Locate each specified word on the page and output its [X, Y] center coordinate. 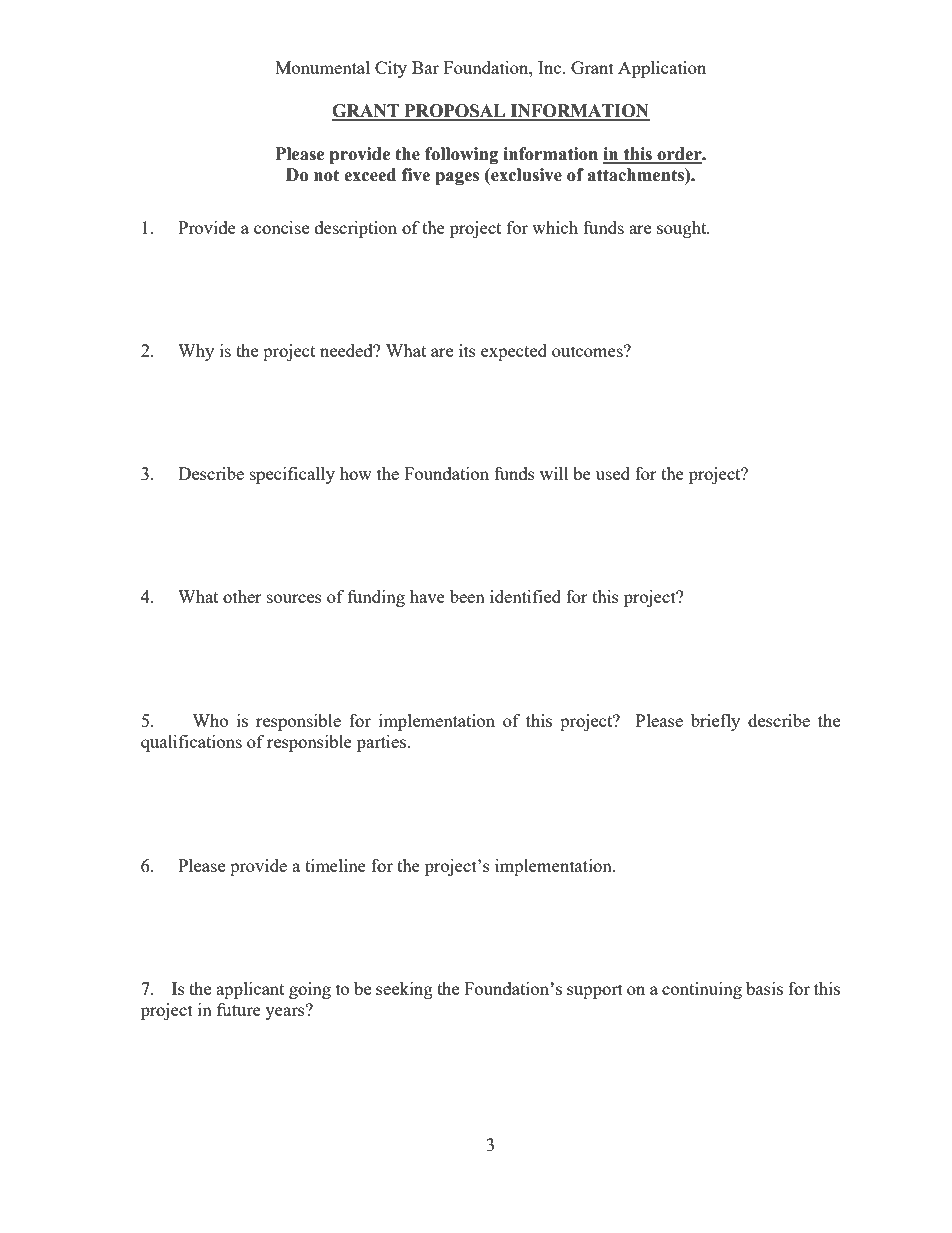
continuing [702, 990]
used [613, 473]
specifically [292, 475]
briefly [715, 722]
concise [281, 227]
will [554, 473]
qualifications [191, 743]
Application [662, 69]
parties [382, 743]
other [242, 596]
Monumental [322, 67]
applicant [250, 990]
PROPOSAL [455, 112]
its [467, 350]
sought [683, 229]
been [467, 596]
